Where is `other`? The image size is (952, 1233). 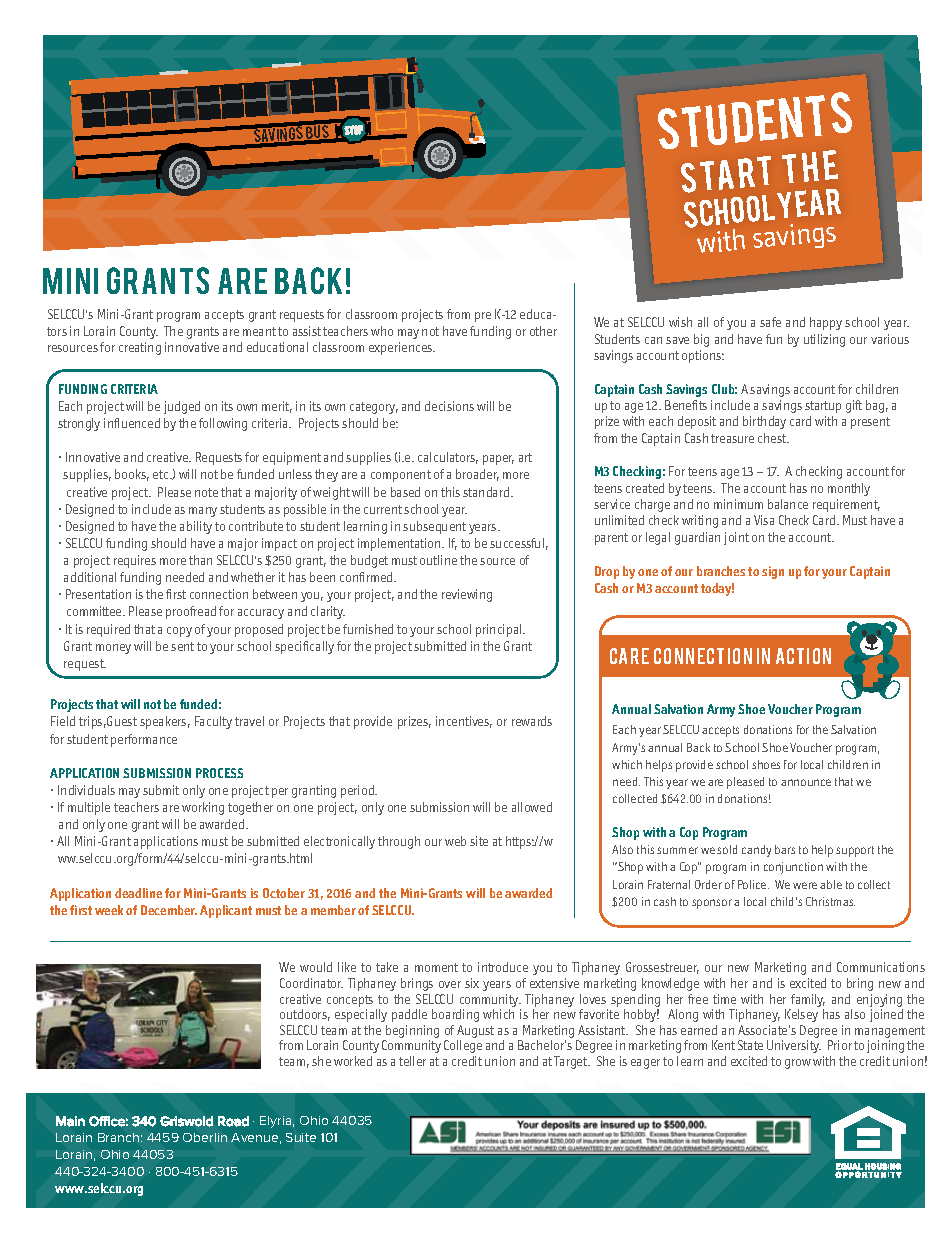 other is located at coordinates (543, 331).
